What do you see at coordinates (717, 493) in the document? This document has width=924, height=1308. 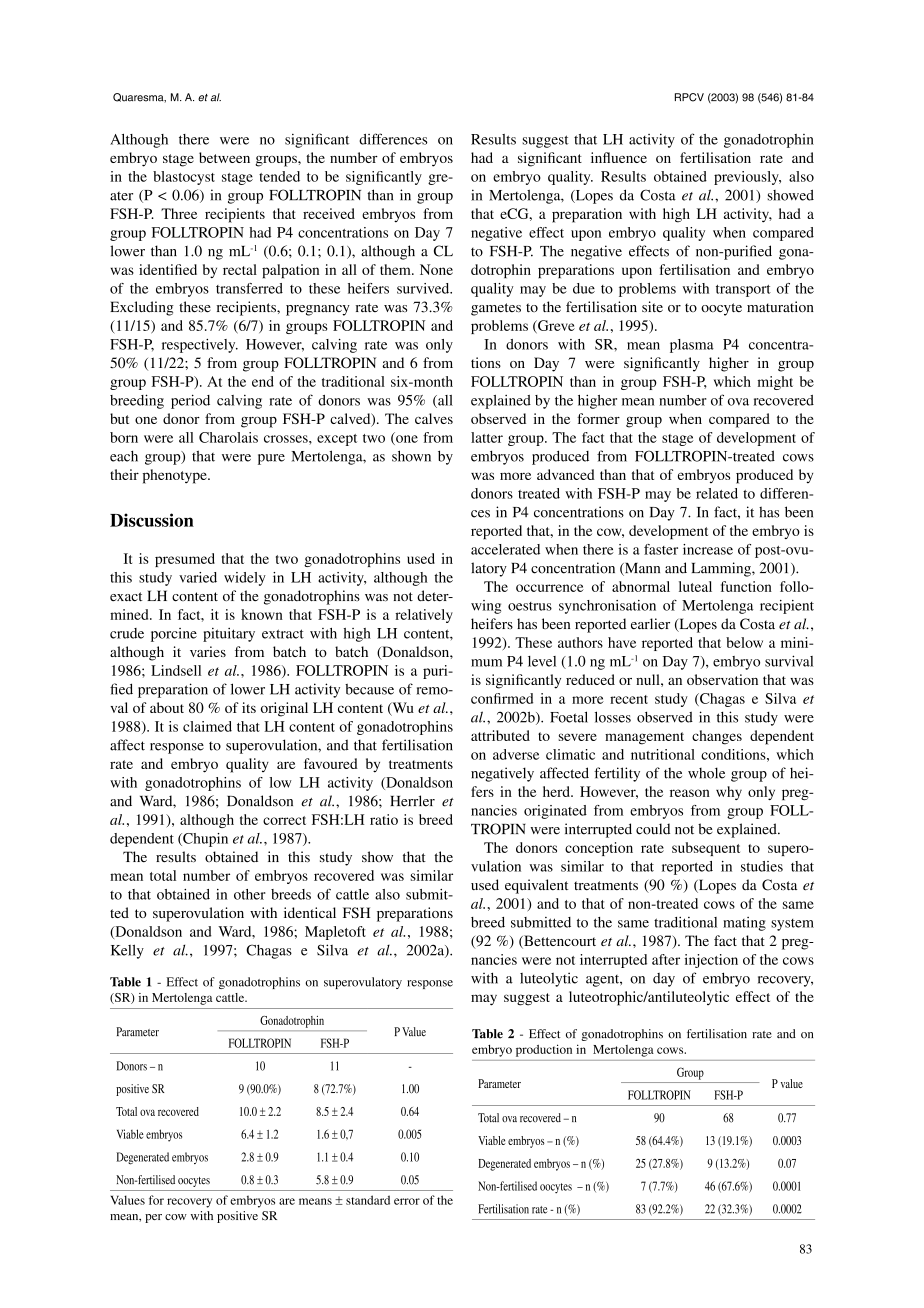 I see `related` at bounding box center [717, 493].
